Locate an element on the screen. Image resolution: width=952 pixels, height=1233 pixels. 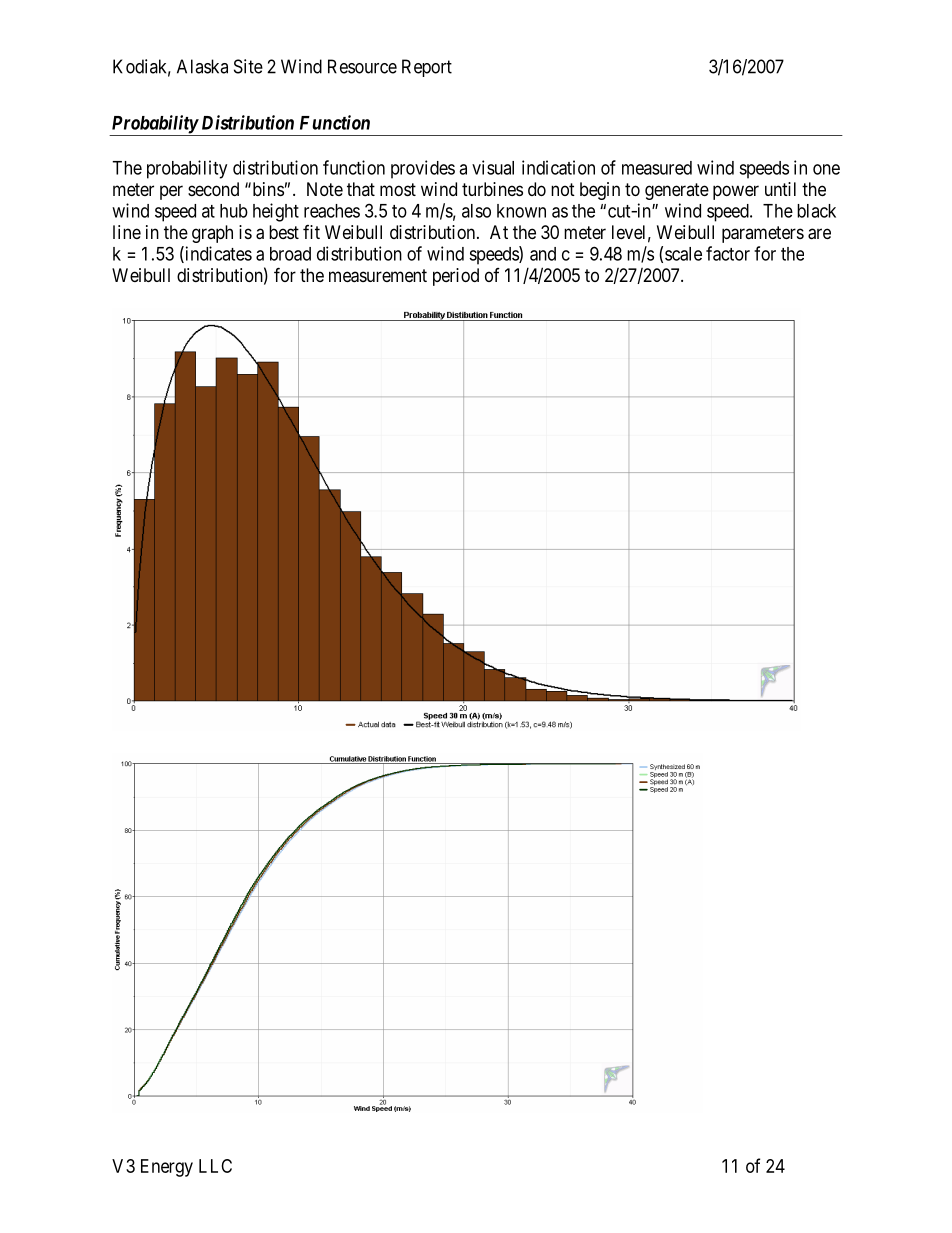
scale is located at coordinates (683, 254).
